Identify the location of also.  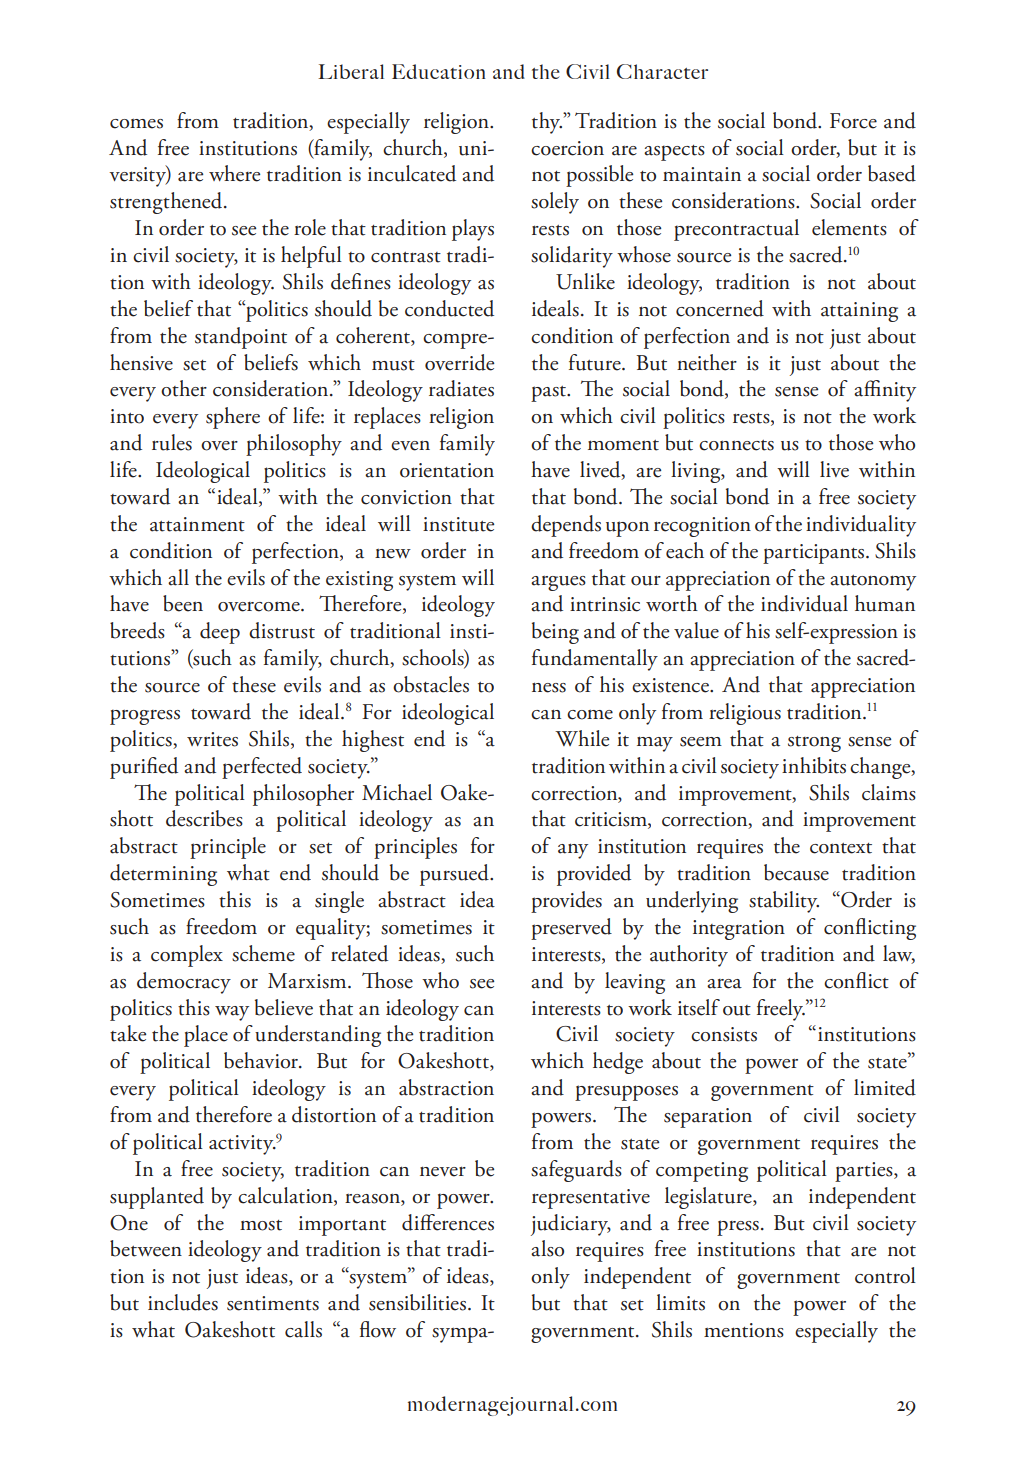
(547, 1248).
